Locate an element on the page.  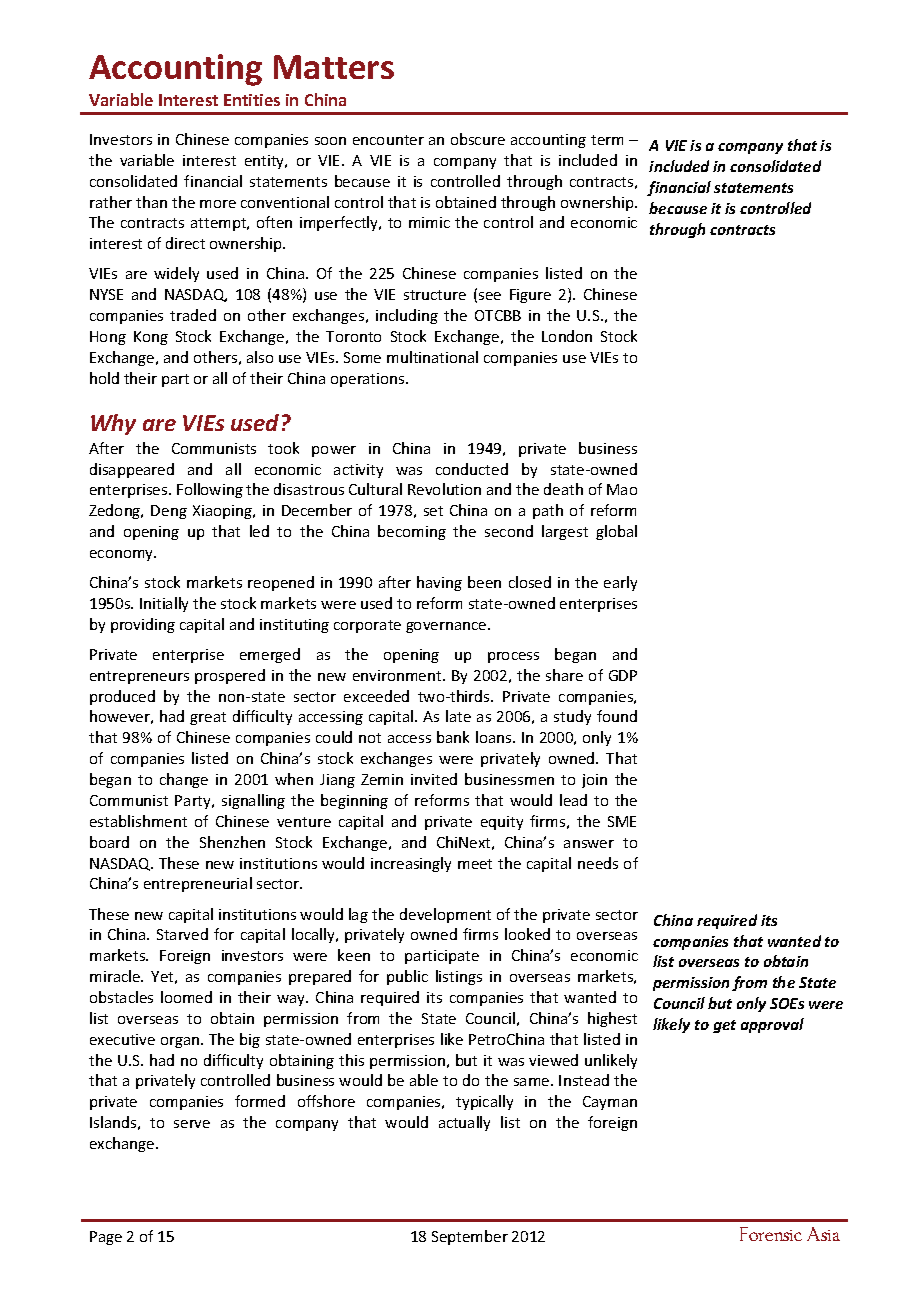
term is located at coordinates (607, 140).
